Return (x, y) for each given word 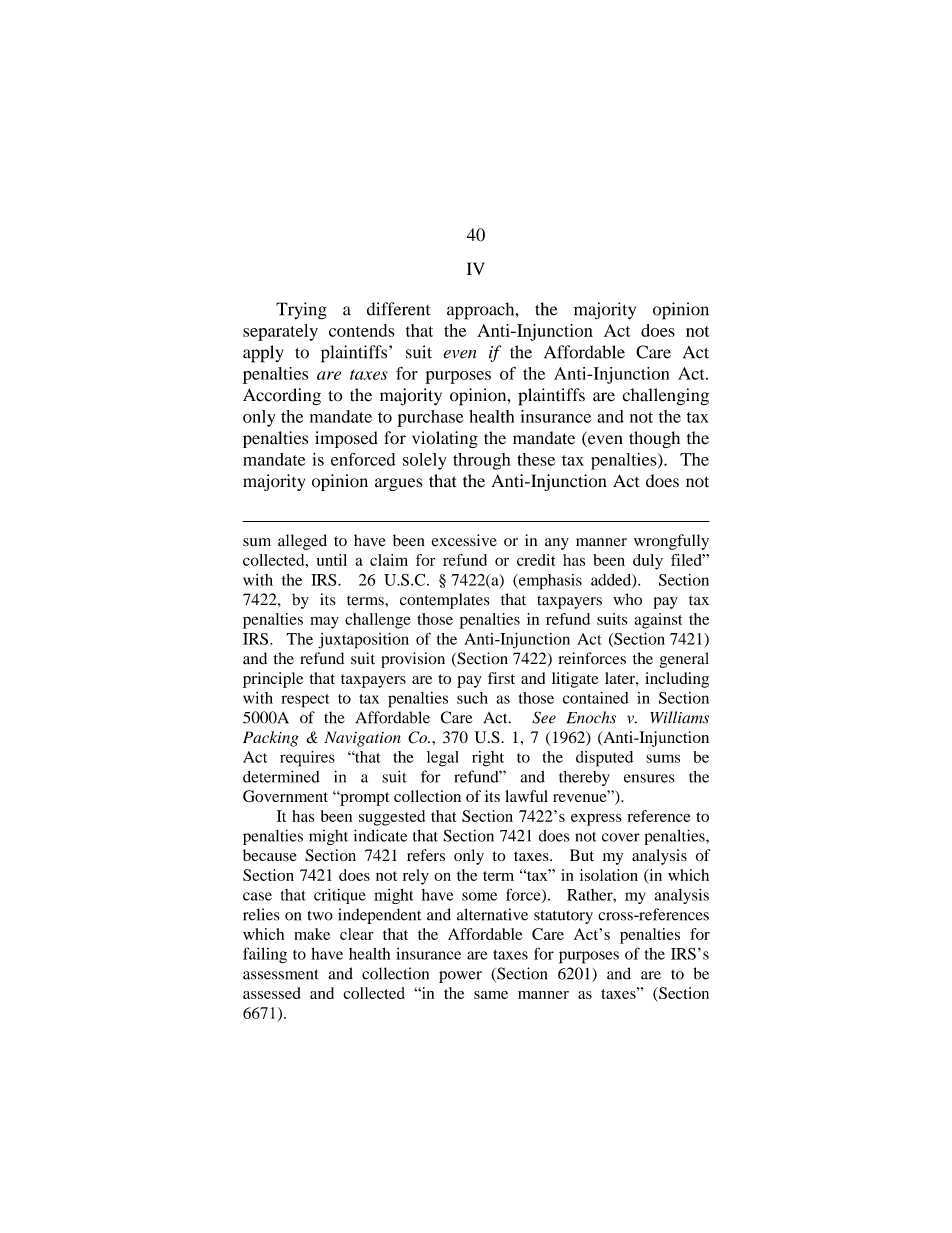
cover (621, 837)
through (482, 461)
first (501, 678)
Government (285, 796)
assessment (281, 974)
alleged (302, 542)
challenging (665, 396)
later (621, 678)
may (324, 622)
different (398, 309)
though (654, 439)
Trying (301, 311)
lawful (526, 796)
